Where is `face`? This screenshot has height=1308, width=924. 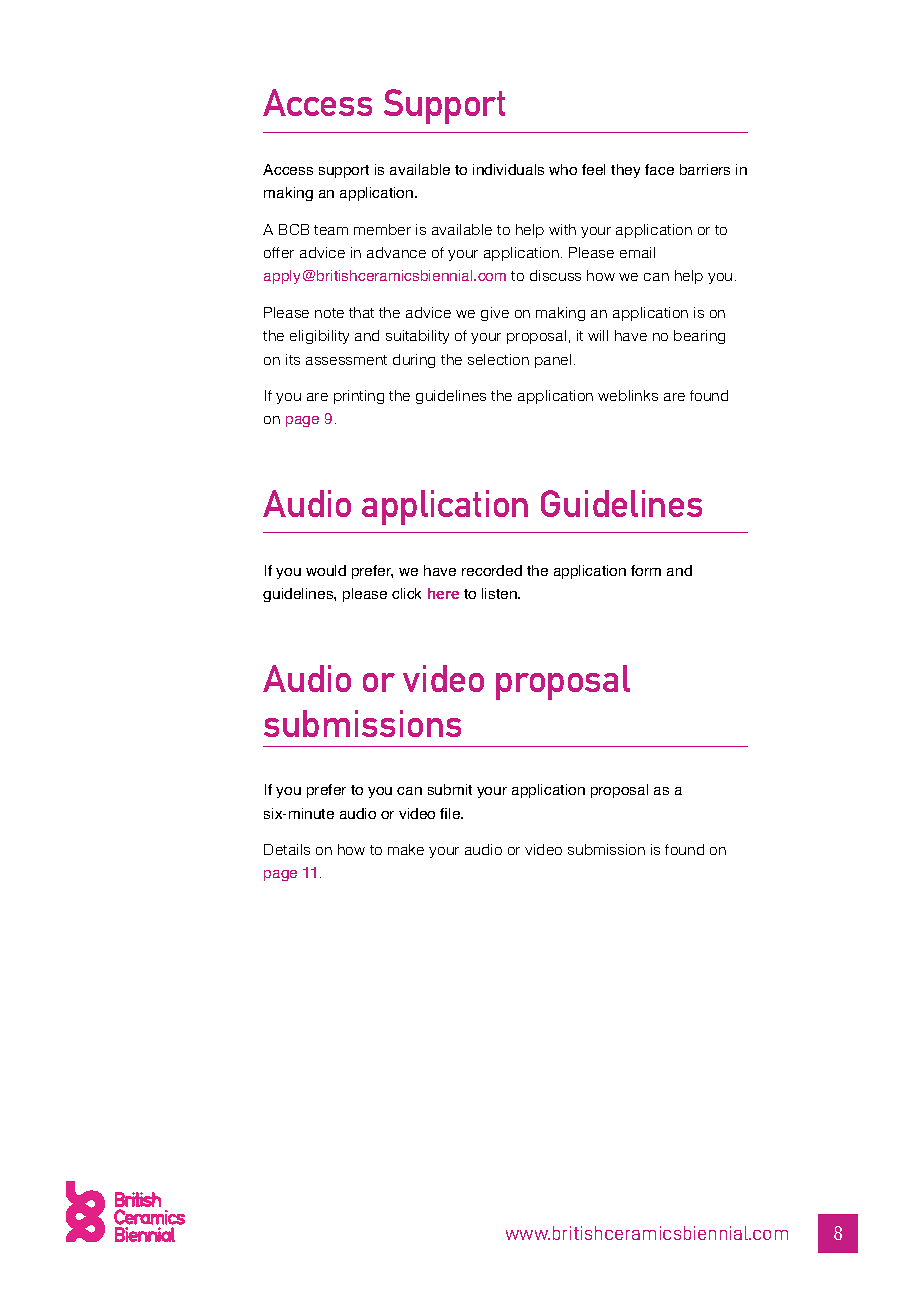
face is located at coordinates (659, 169).
